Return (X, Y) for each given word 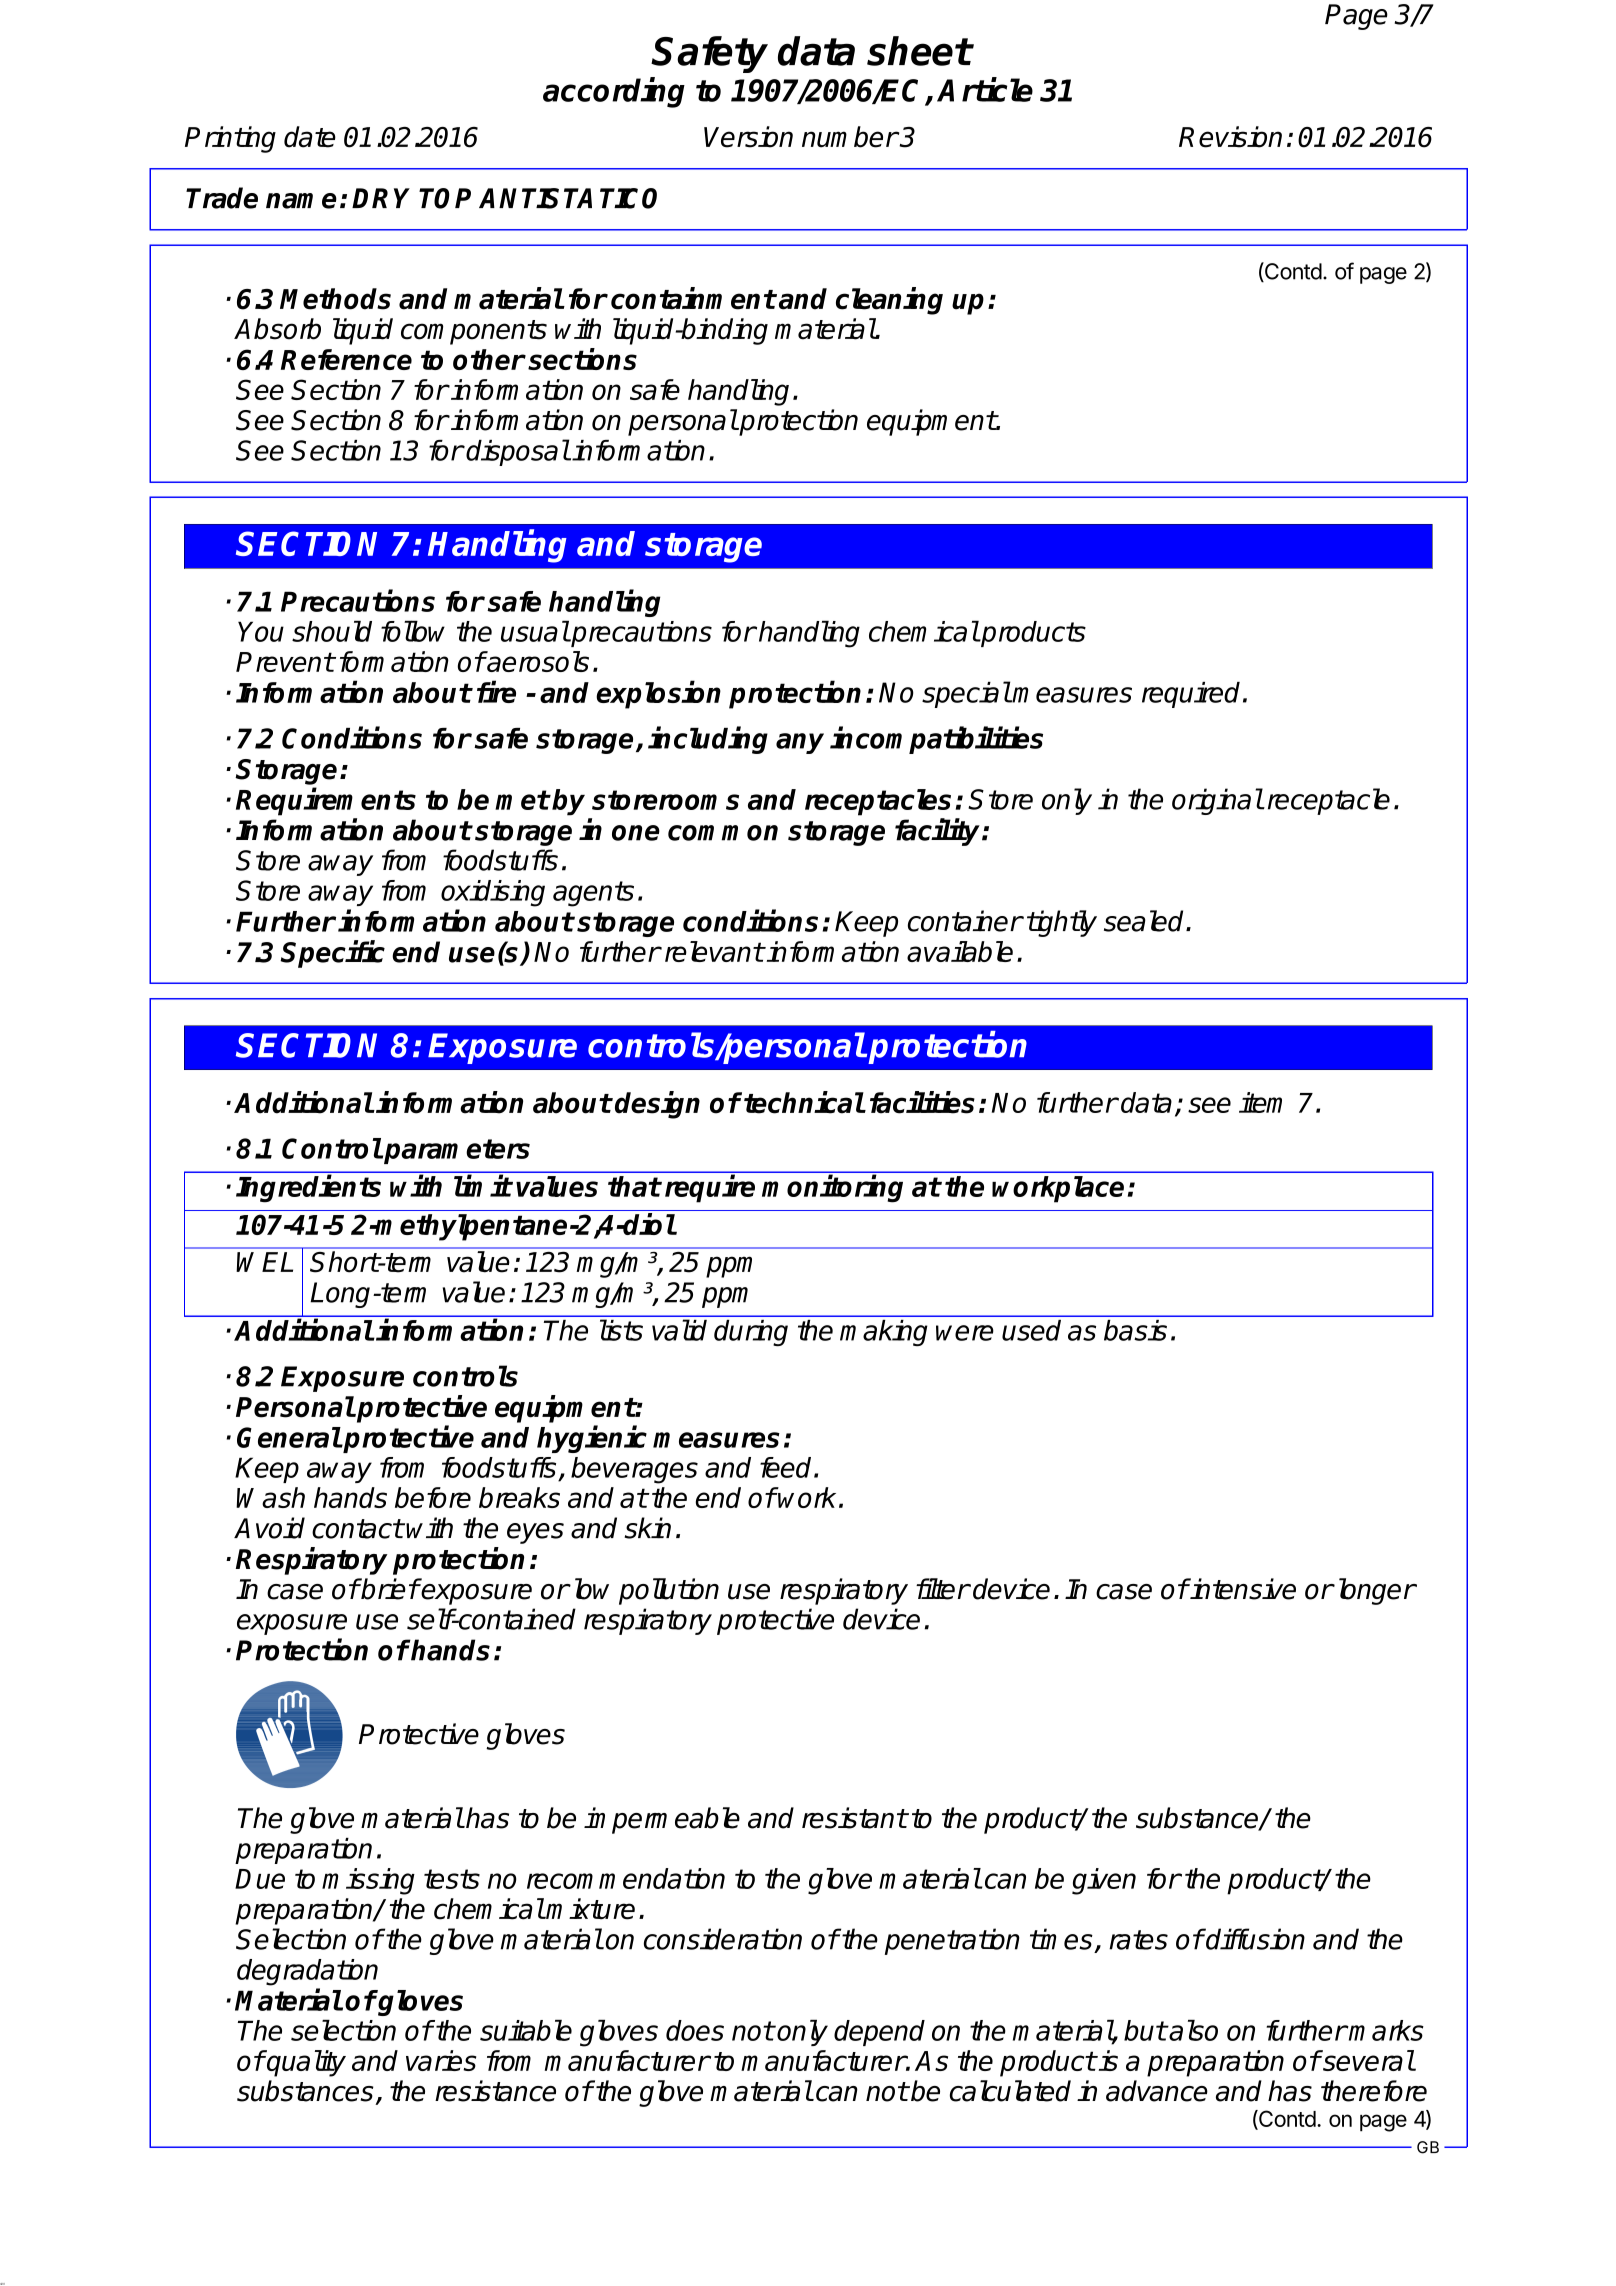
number (850, 137)
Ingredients (308, 1189)
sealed (1145, 921)
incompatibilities (936, 740)
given (1104, 1881)
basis (1135, 1330)
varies (441, 2060)
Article (985, 89)
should (332, 631)
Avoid (269, 1528)
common (723, 833)
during (751, 1333)
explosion (658, 695)
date (310, 137)
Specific (332, 954)
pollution (669, 1591)
